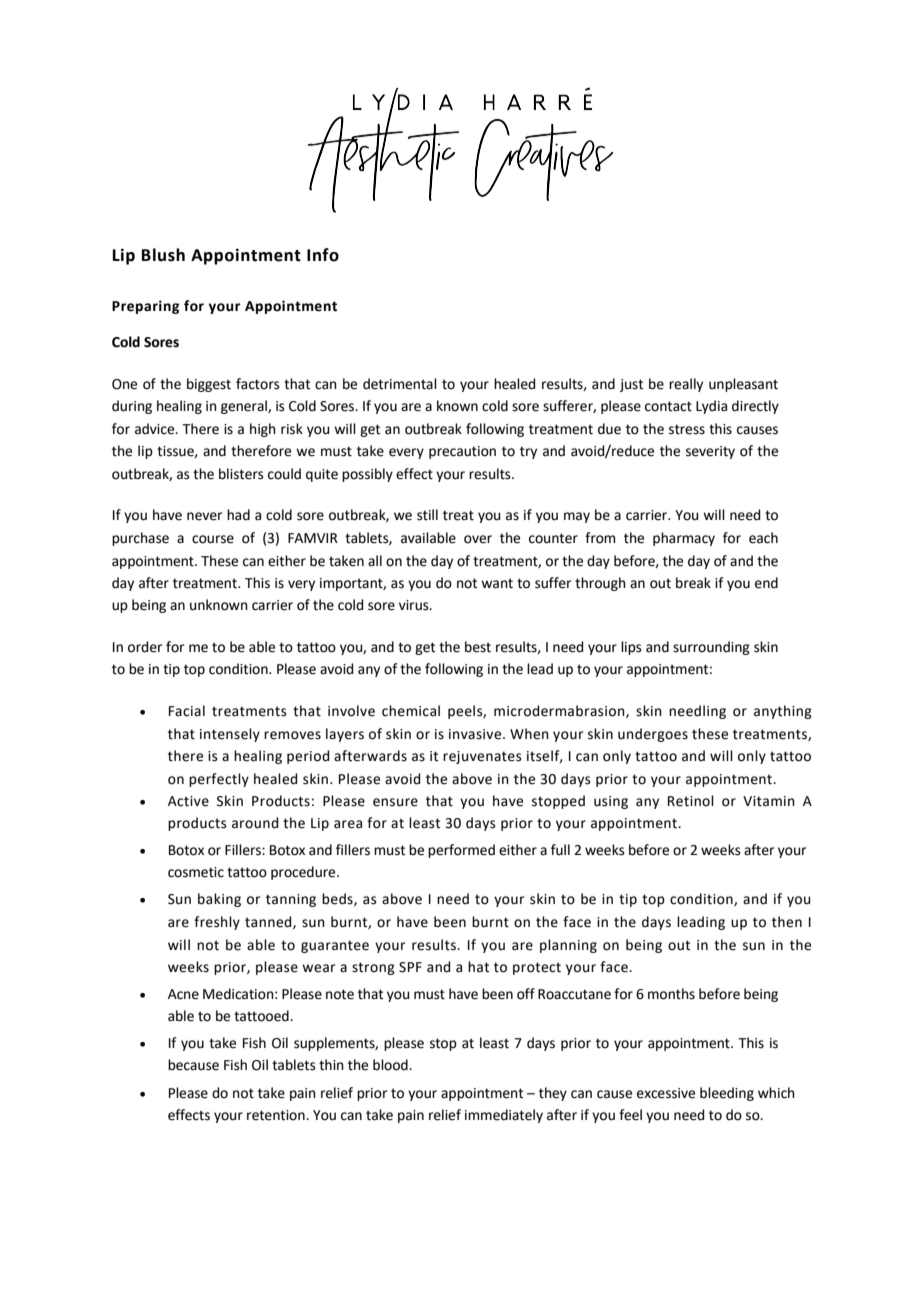 The width and height of the image is (924, 1308). I want to click on Info, so click(323, 255).
